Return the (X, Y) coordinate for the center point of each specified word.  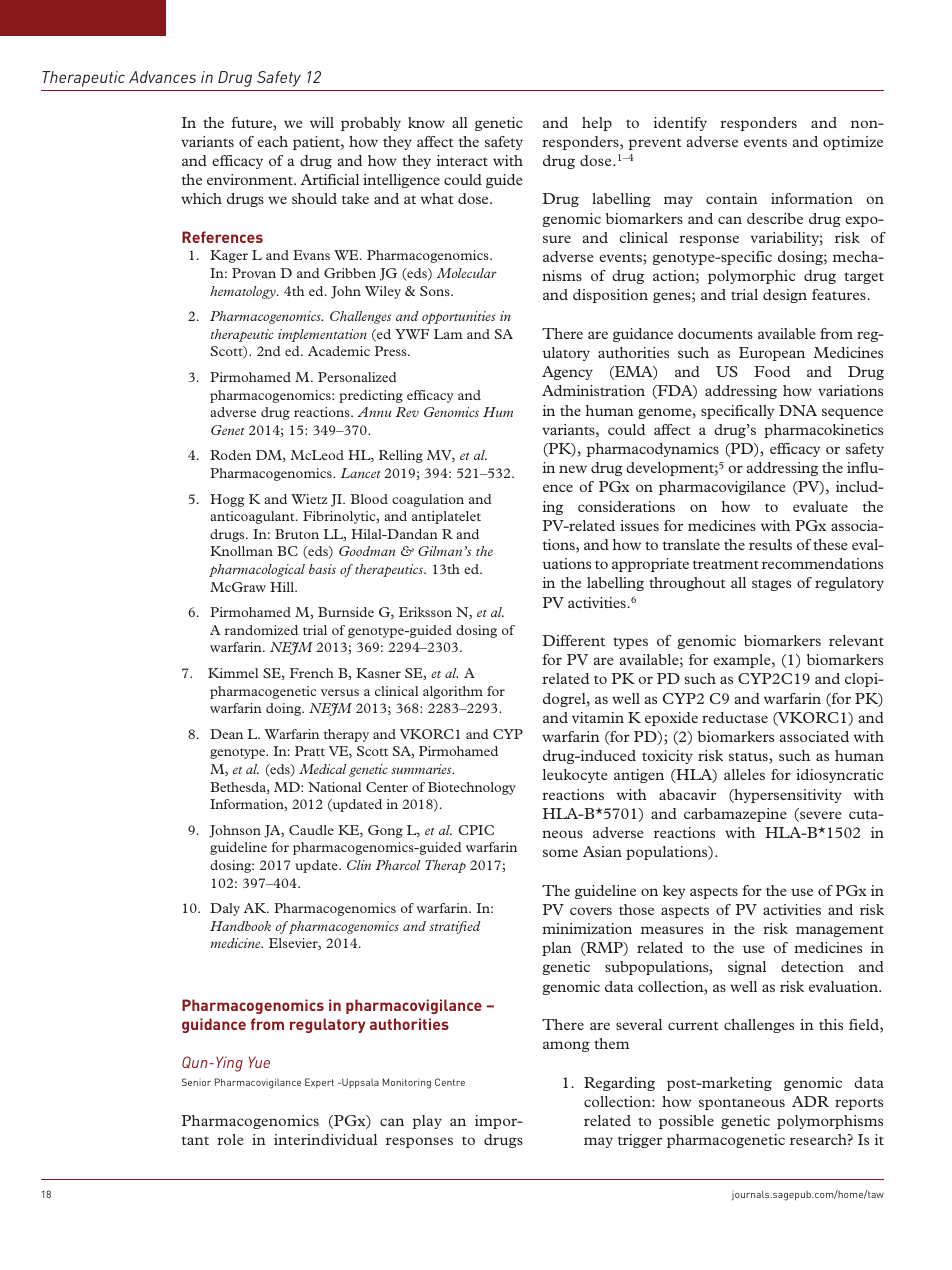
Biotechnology (472, 788)
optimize (853, 143)
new (573, 469)
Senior (196, 1082)
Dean (226, 734)
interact (462, 160)
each (272, 141)
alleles (744, 774)
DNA (798, 410)
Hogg (227, 500)
